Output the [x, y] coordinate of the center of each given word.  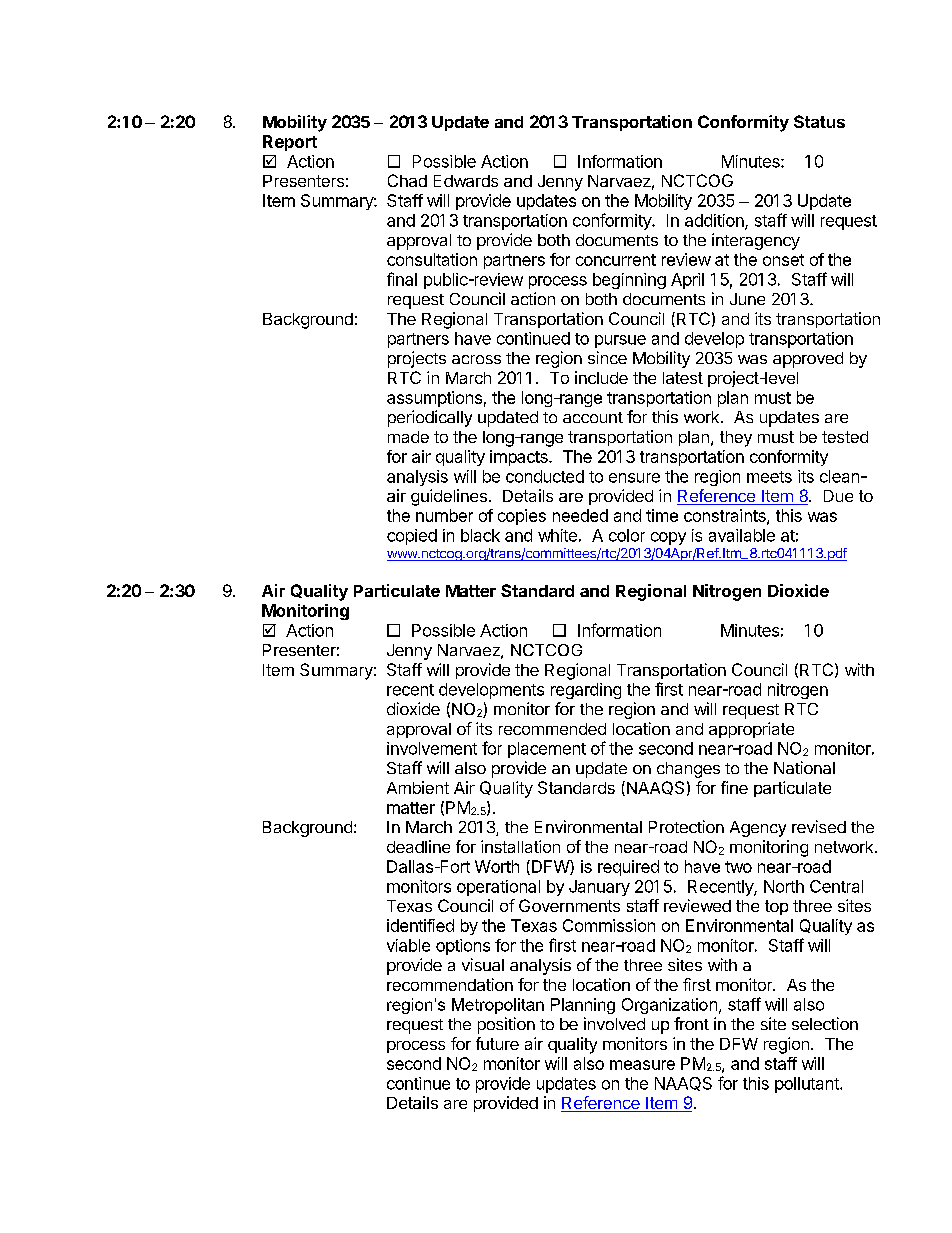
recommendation [450, 984]
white [557, 535]
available [742, 535]
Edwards [466, 181]
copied [412, 537]
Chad [407, 180]
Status [819, 121]
